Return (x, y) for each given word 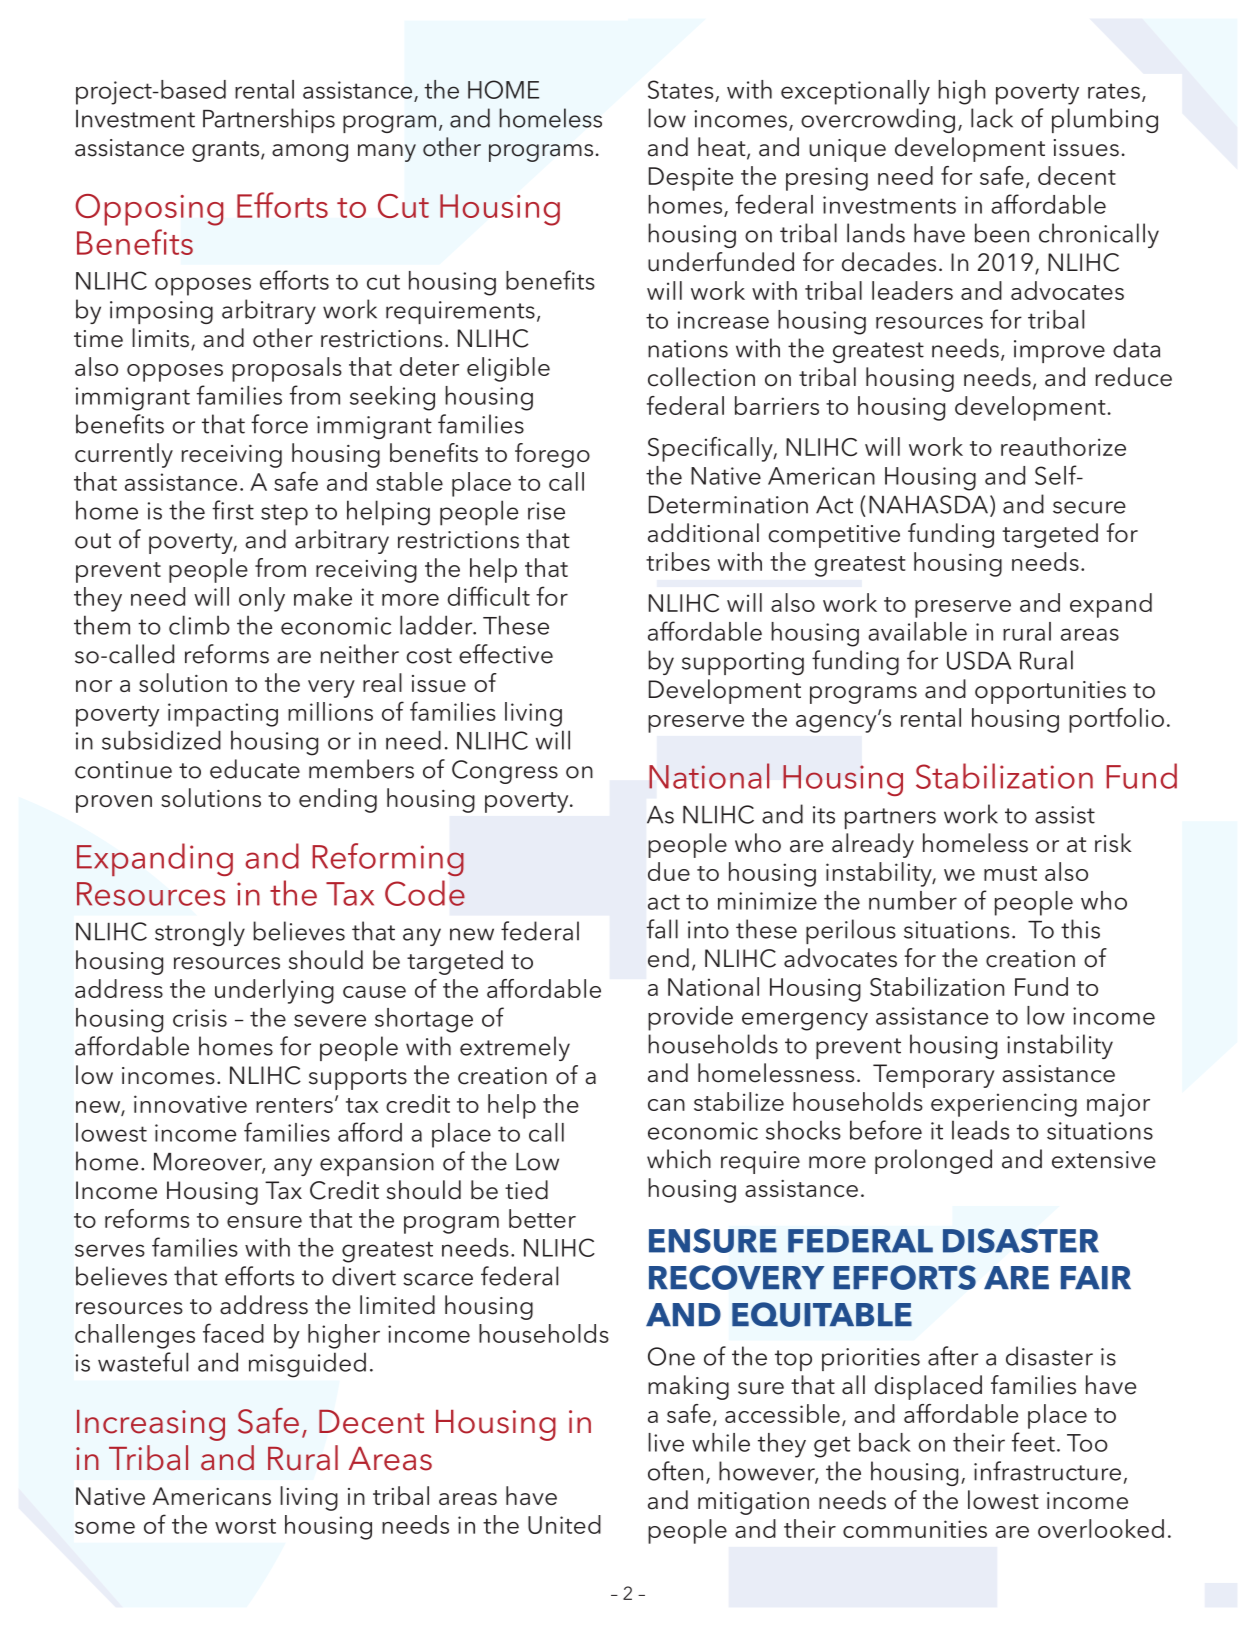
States (680, 89)
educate (255, 769)
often (675, 1471)
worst (245, 1526)
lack (992, 118)
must (1010, 873)
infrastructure (1047, 1471)
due (669, 871)
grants (227, 151)
